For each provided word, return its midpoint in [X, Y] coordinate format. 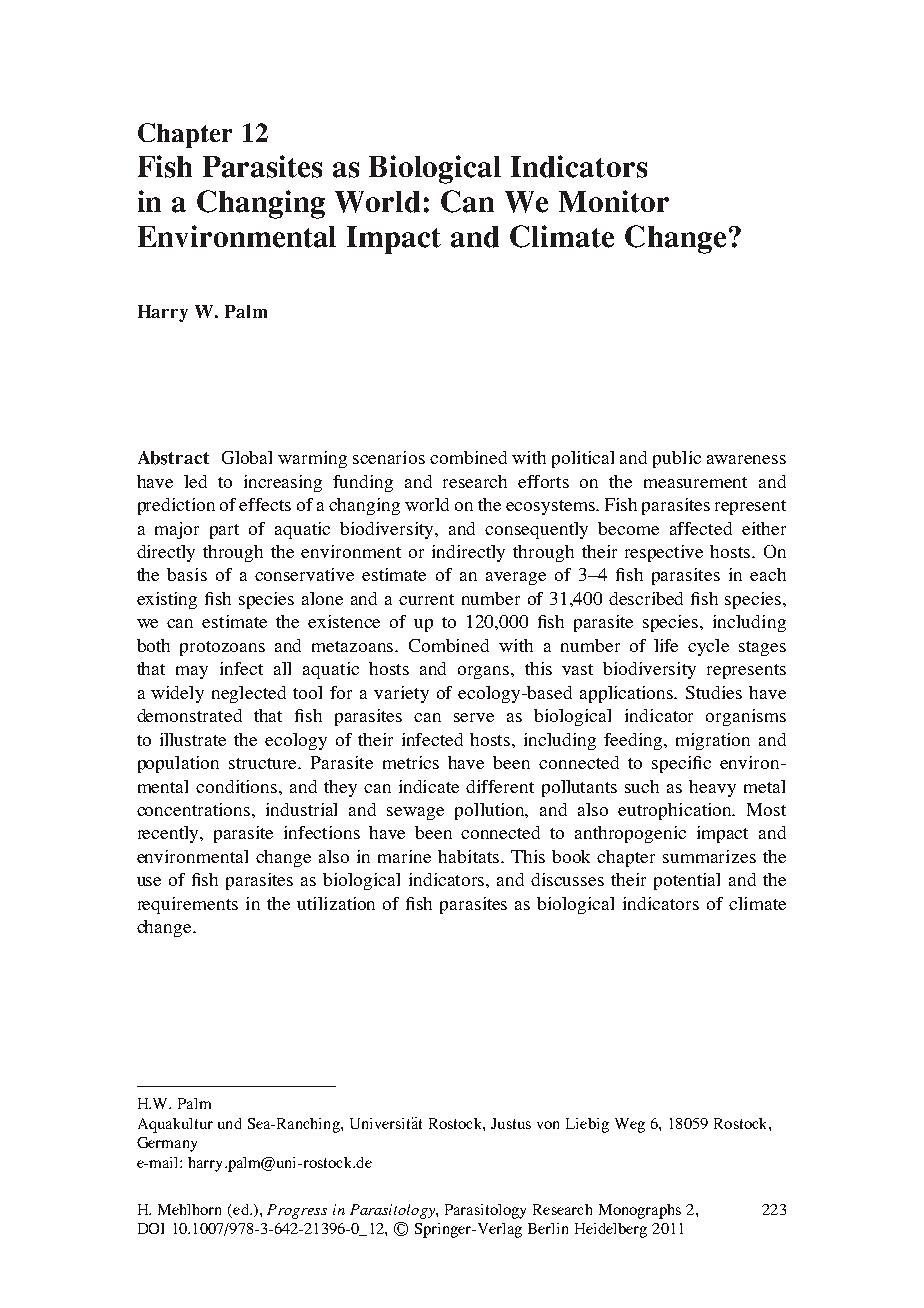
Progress [297, 1211]
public [677, 459]
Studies [714, 692]
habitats [470, 856]
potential [687, 881]
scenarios [389, 457]
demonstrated [189, 715]
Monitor [614, 201]
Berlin [548, 1228]
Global [247, 457]
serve [474, 717]
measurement [695, 482]
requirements [188, 905]
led [195, 481]
